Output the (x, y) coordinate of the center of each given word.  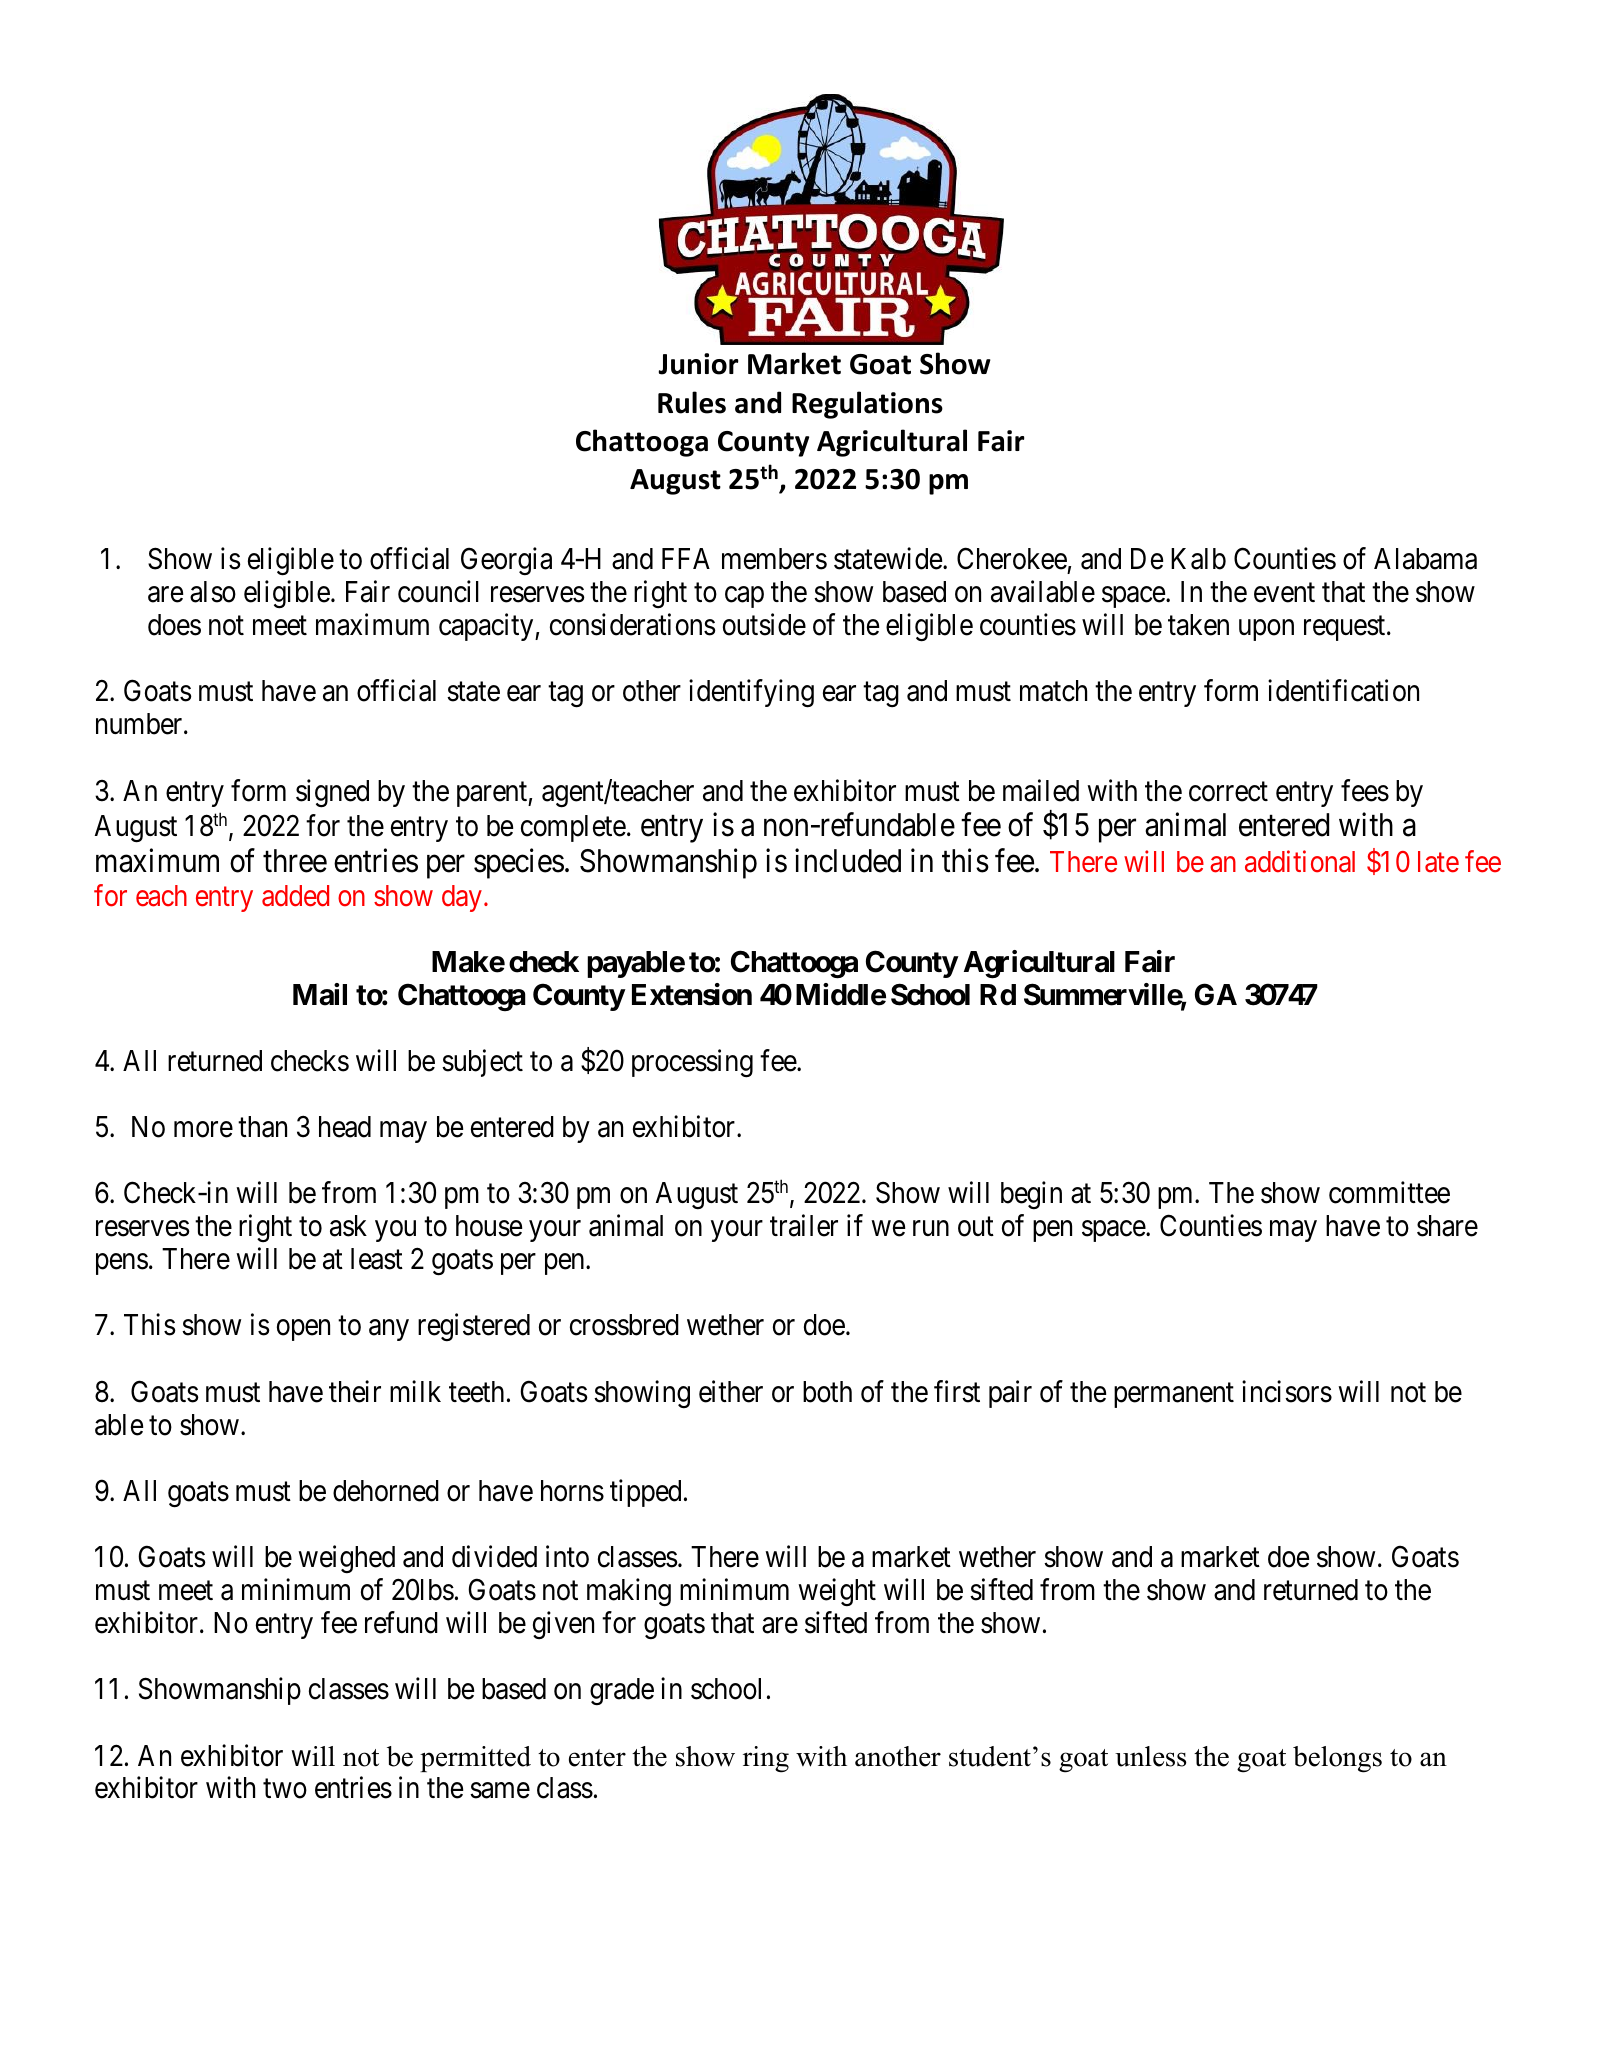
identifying (751, 694)
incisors (1287, 1391)
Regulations (867, 405)
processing (692, 1063)
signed (332, 793)
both (827, 1392)
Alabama (1425, 559)
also (213, 592)
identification (1343, 691)
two (285, 1789)
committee (1389, 1193)
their (355, 1391)
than (262, 1127)
